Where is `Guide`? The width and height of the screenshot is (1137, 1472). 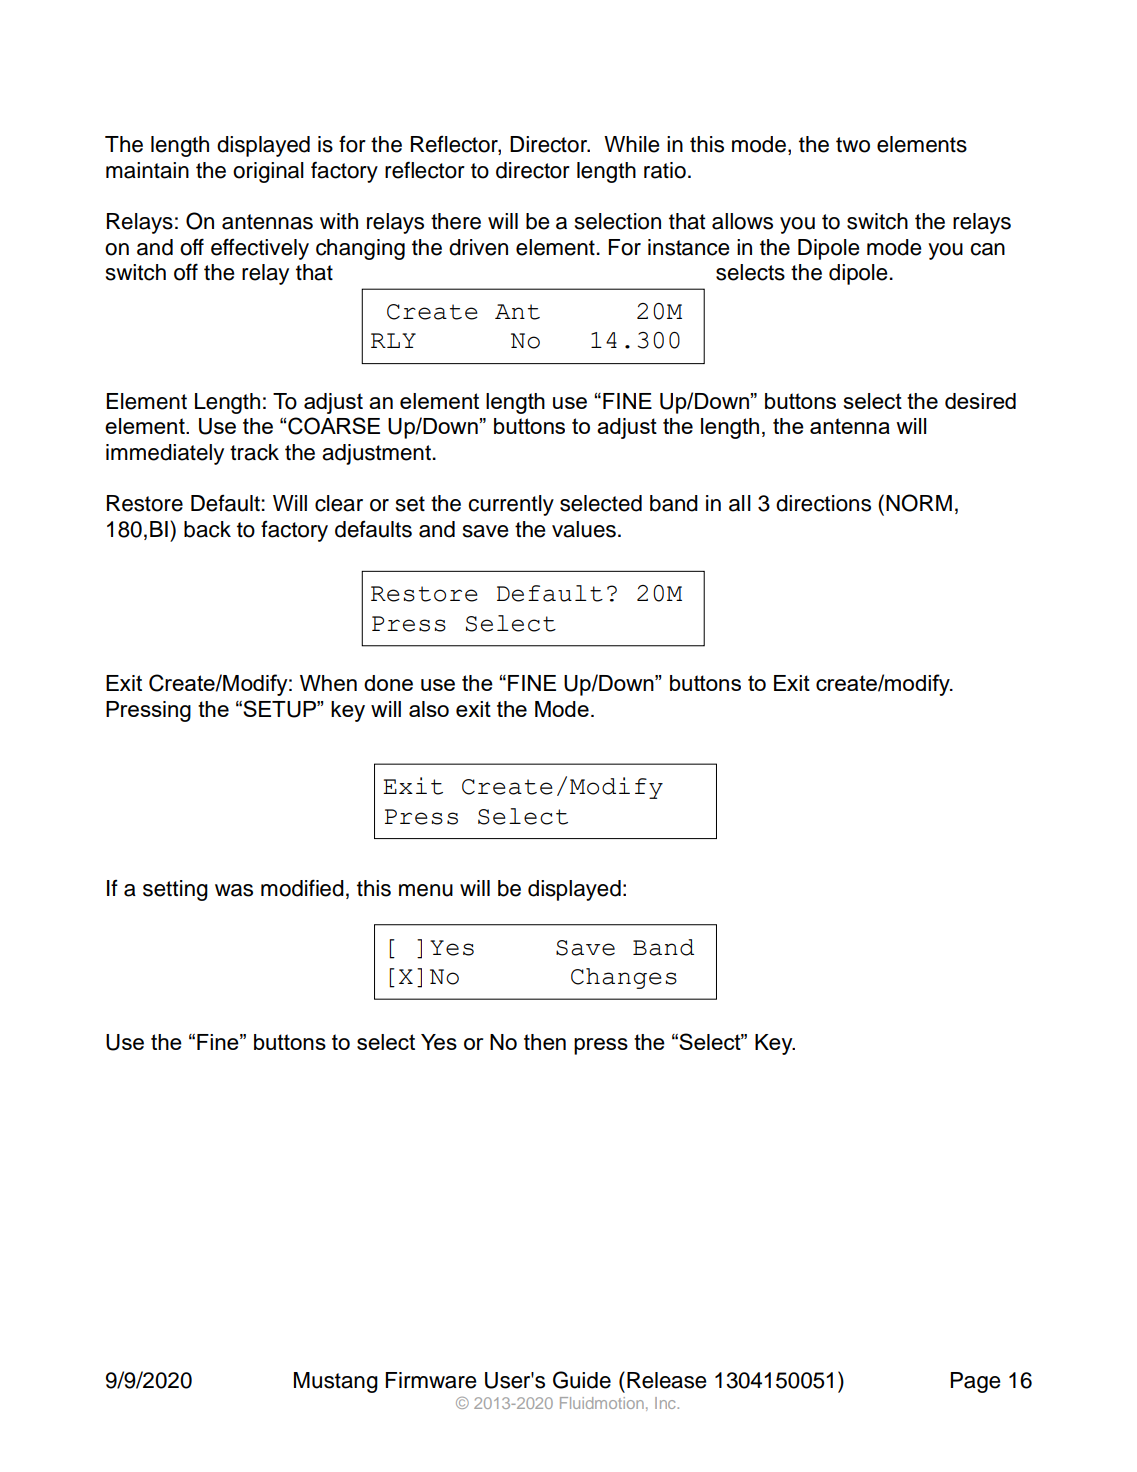
Guide is located at coordinates (582, 1380).
